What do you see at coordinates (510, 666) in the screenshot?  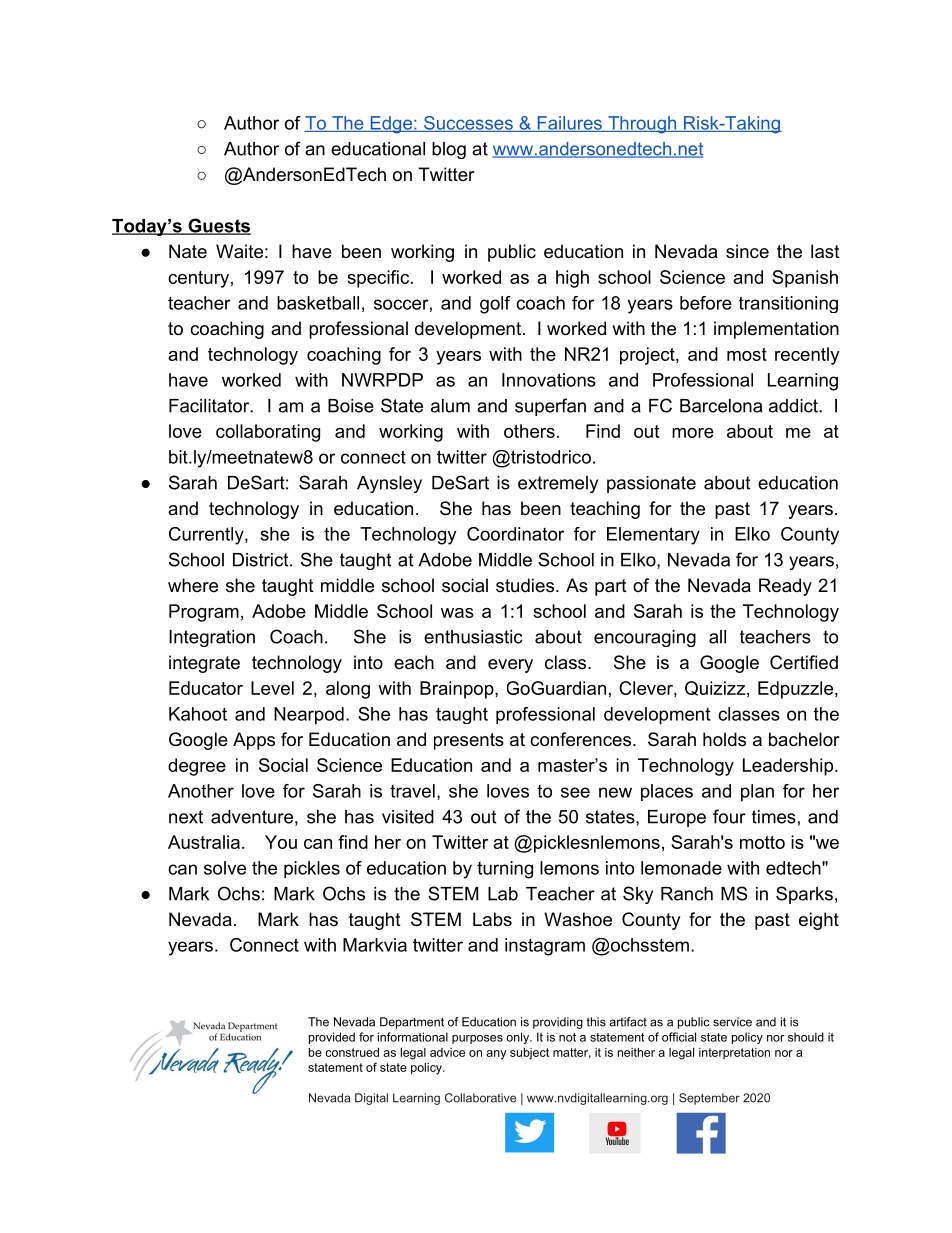 I see `every` at bounding box center [510, 666].
